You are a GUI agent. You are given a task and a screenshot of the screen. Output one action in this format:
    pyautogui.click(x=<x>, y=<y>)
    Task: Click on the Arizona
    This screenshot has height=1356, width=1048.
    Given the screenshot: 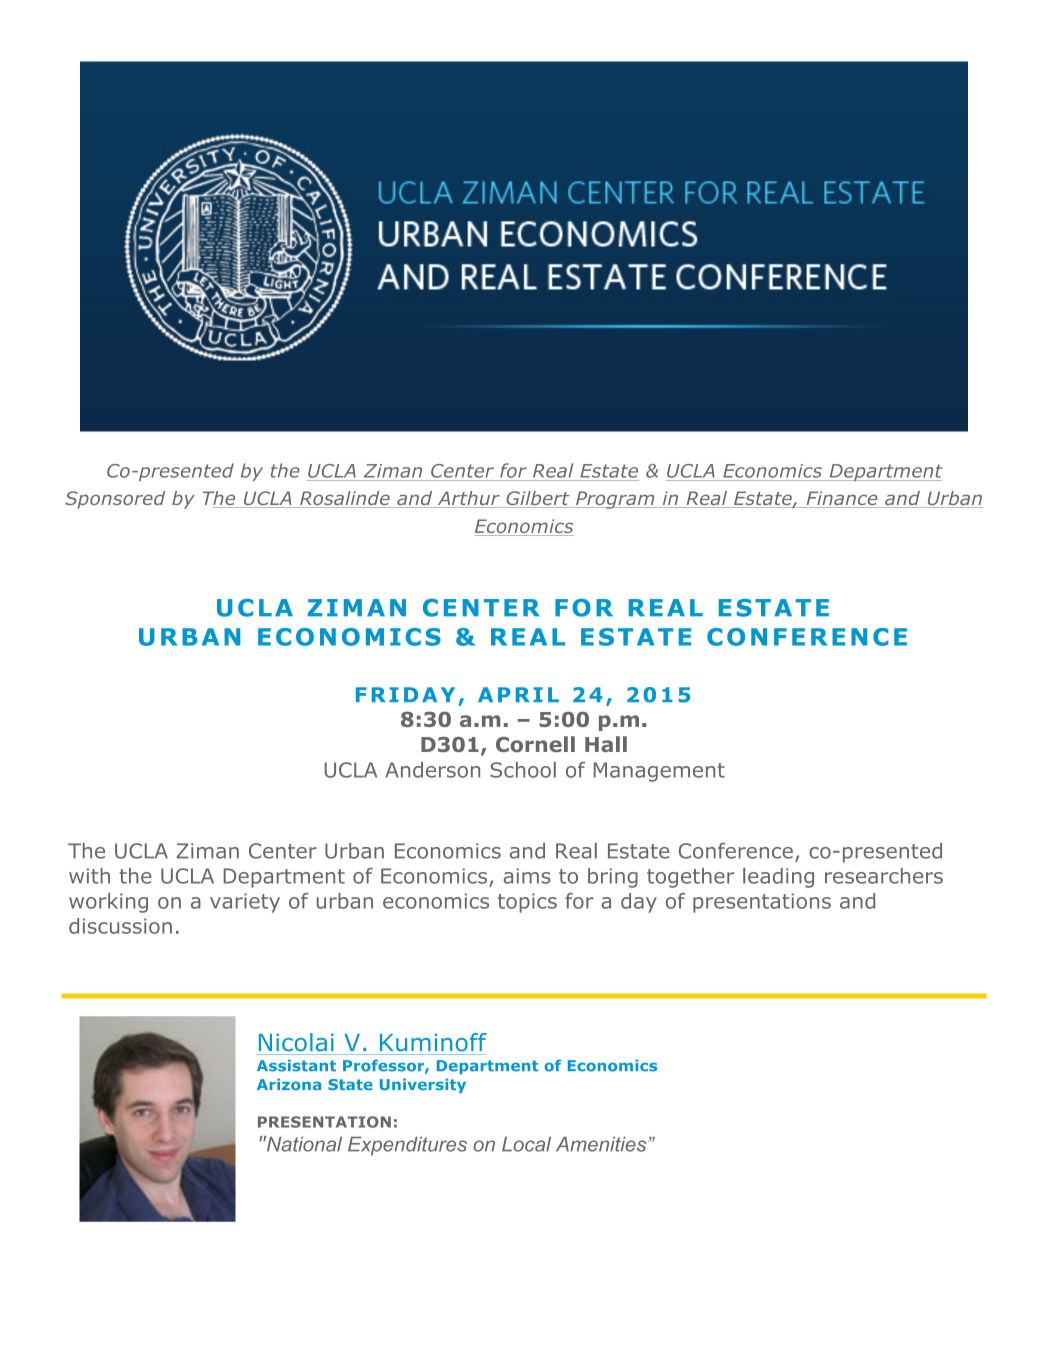 What is the action you would take?
    pyautogui.click(x=289, y=1084)
